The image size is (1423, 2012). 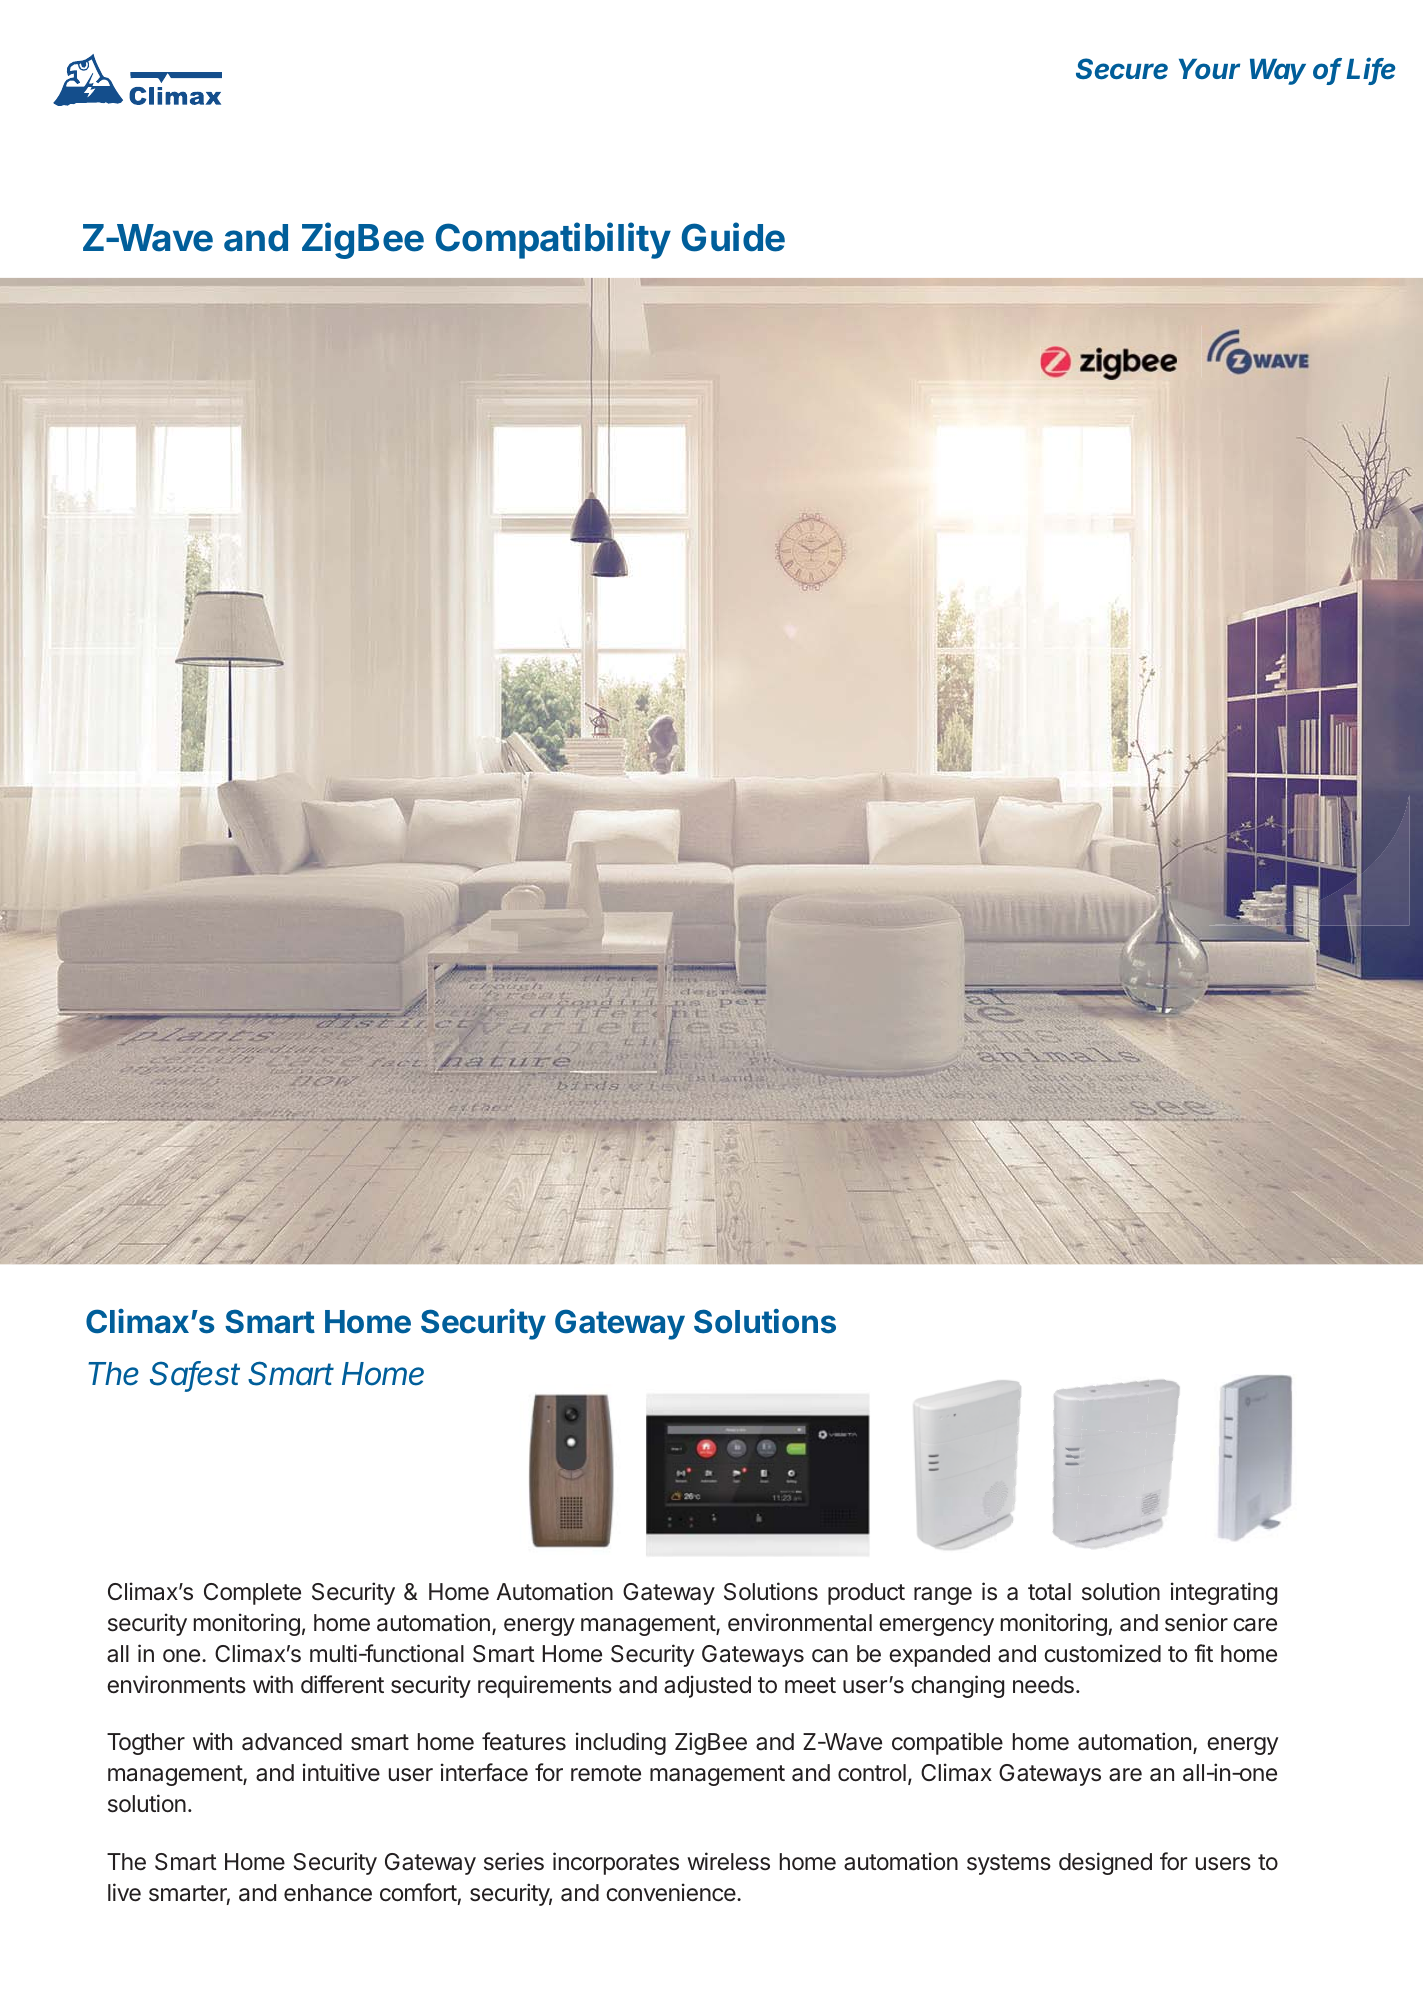 What do you see at coordinates (728, 1861) in the page?
I see `wireless` at bounding box center [728, 1861].
